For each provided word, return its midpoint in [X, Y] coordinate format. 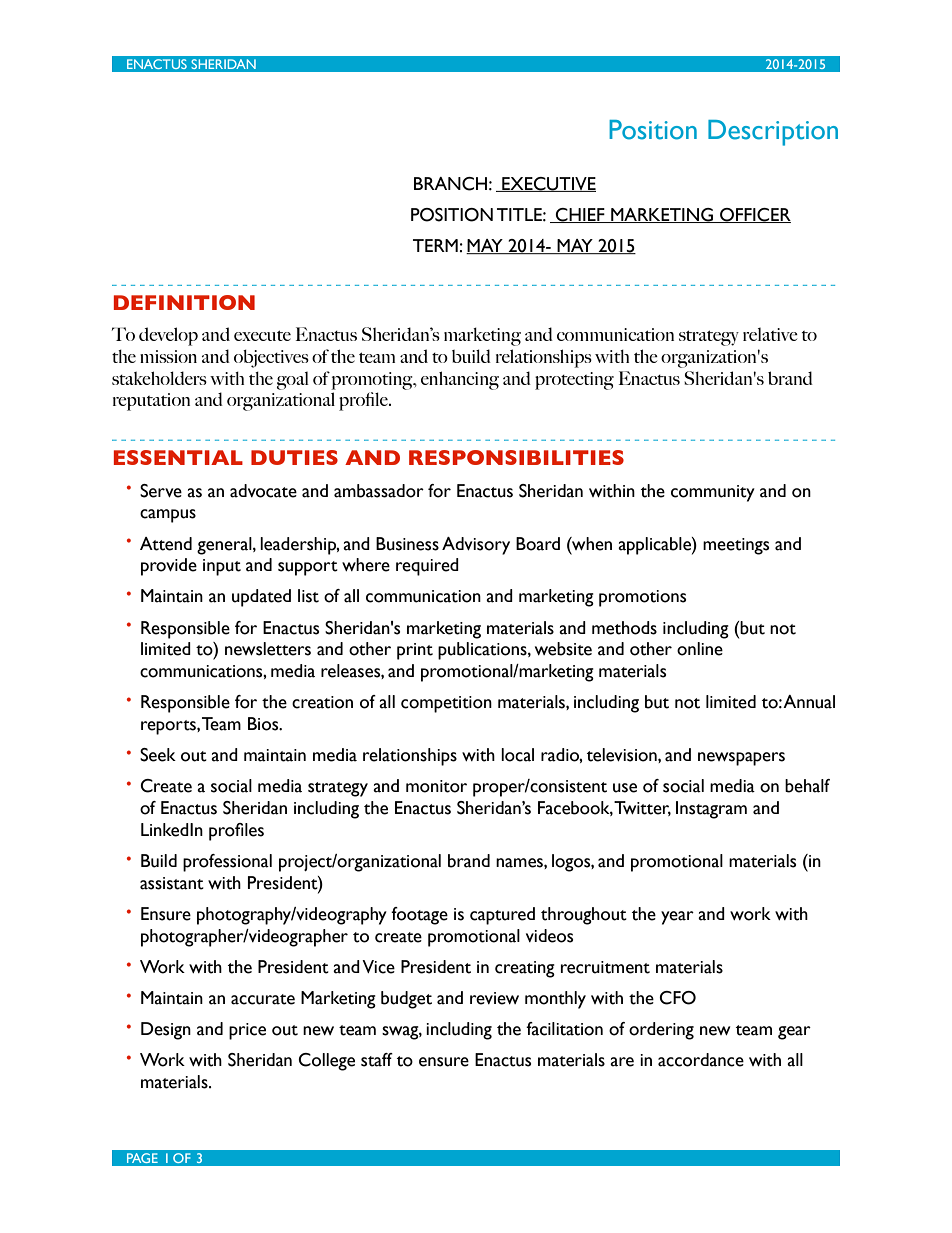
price [247, 1031]
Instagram [711, 810]
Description [773, 133]
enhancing [460, 380]
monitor [436, 786]
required [427, 567]
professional [227, 863]
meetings [736, 546]
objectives [271, 358]
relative [770, 334]
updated [261, 598]
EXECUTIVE [548, 184]
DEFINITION [184, 302]
